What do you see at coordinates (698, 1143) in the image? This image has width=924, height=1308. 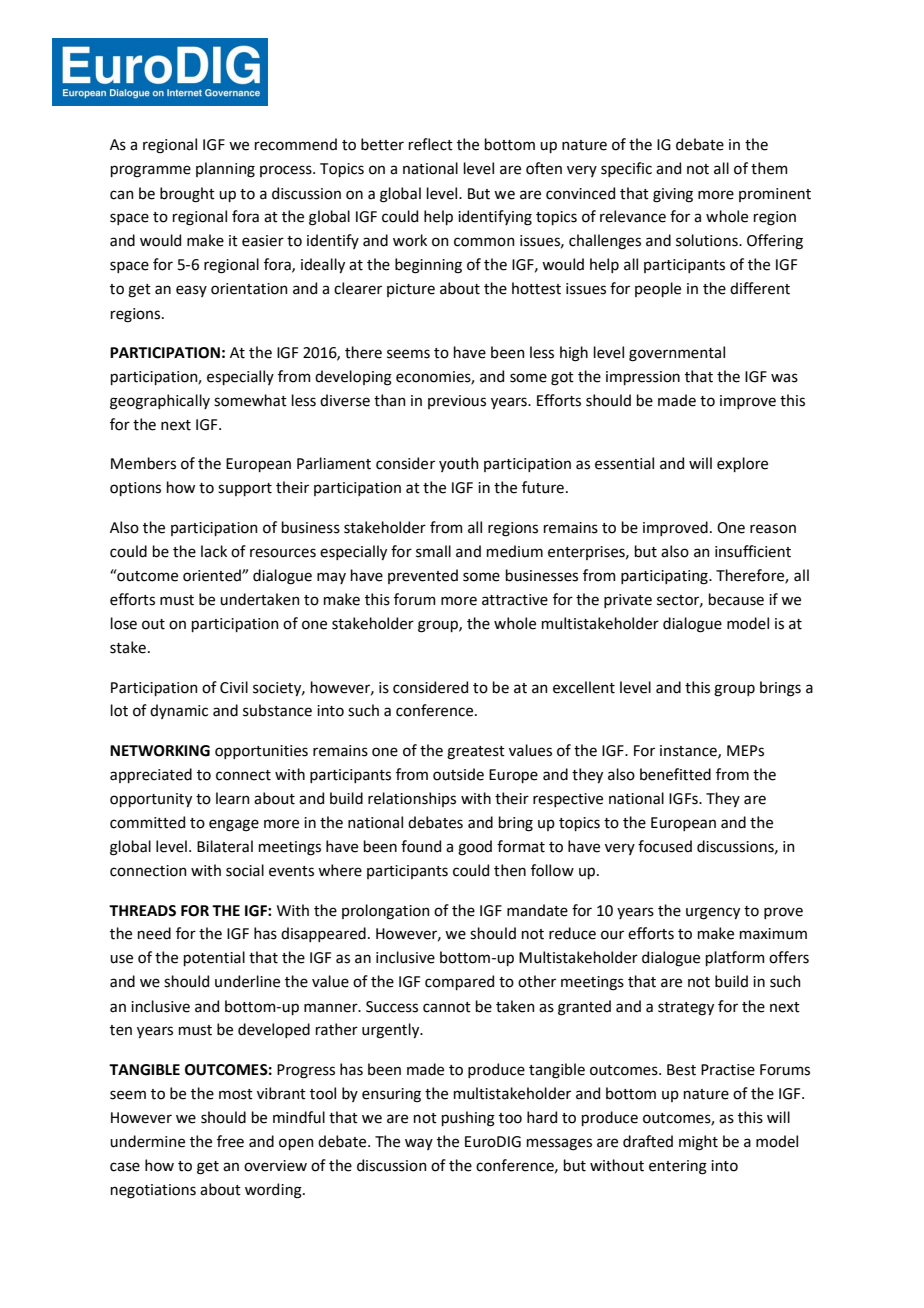 I see `might` at bounding box center [698, 1143].
